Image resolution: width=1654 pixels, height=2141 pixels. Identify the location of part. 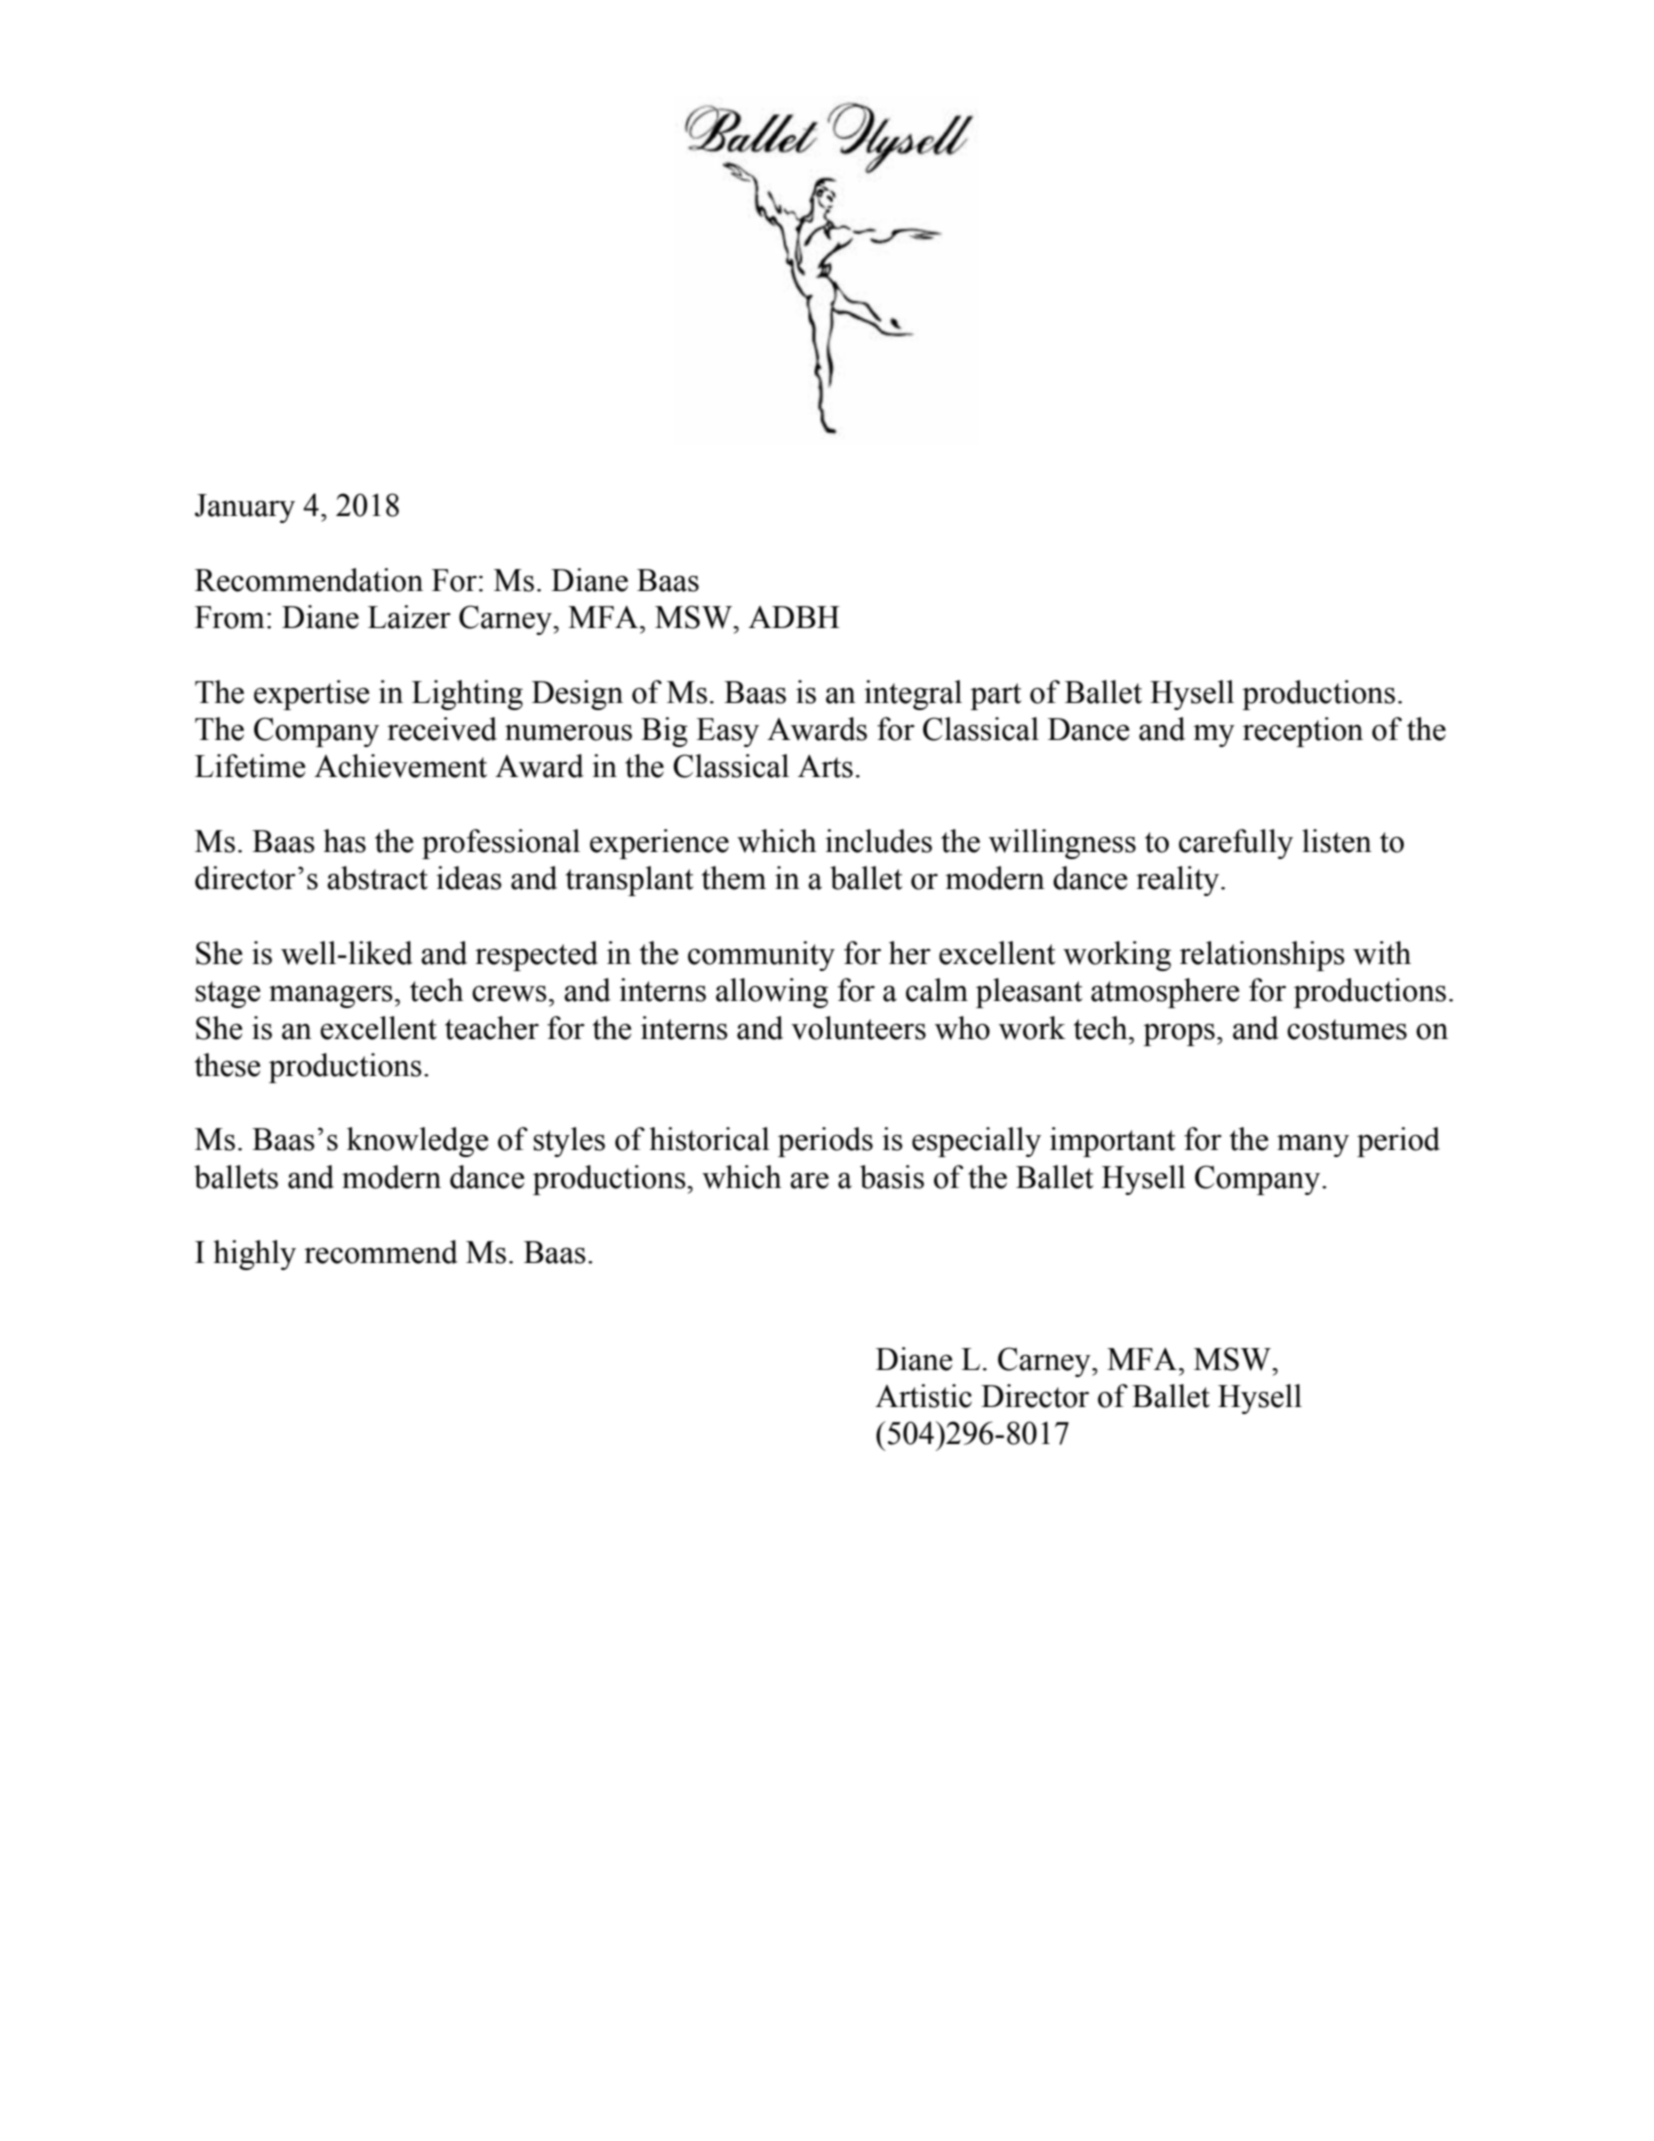
(995, 696).
